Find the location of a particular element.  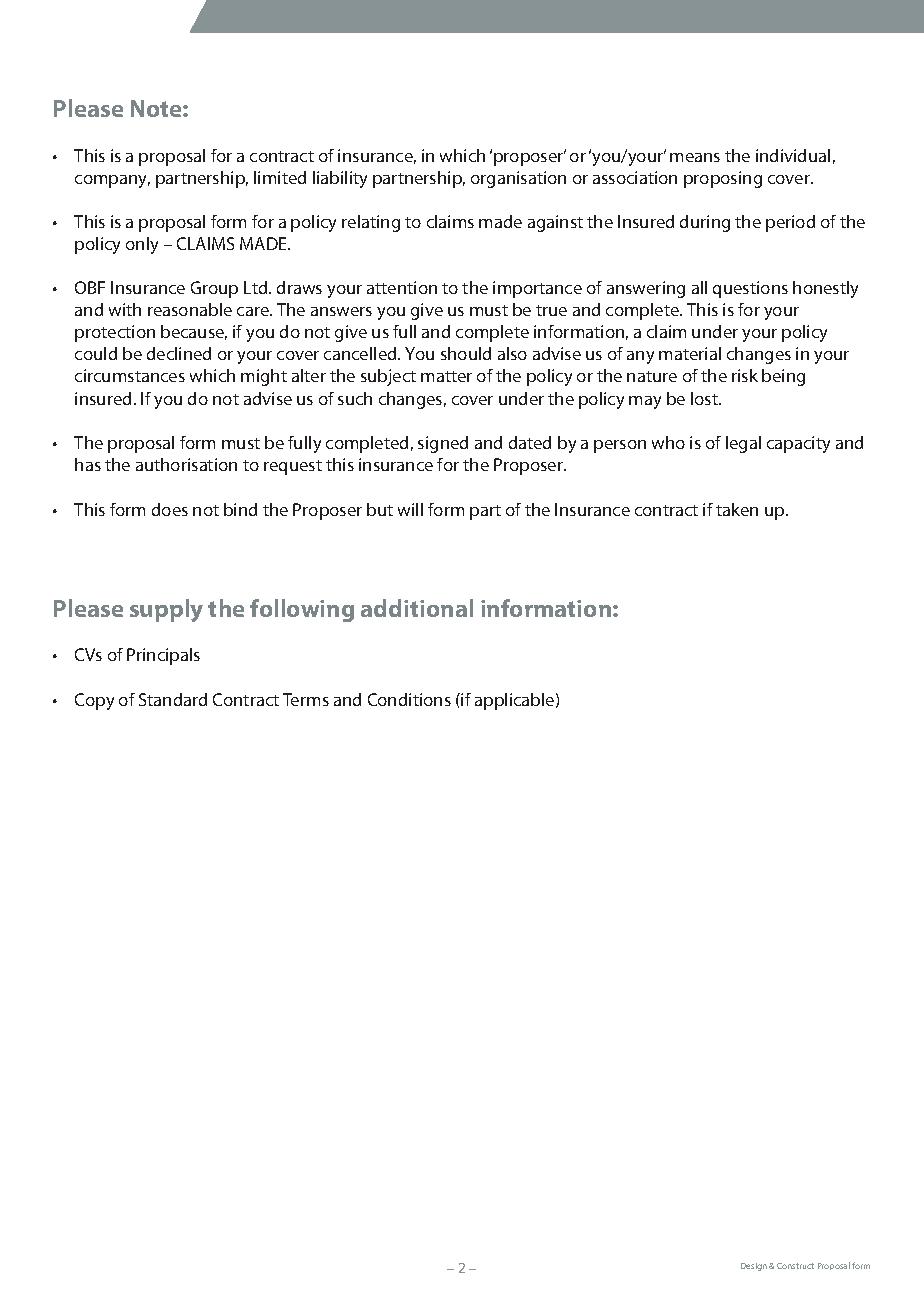

taken is located at coordinates (737, 509).
